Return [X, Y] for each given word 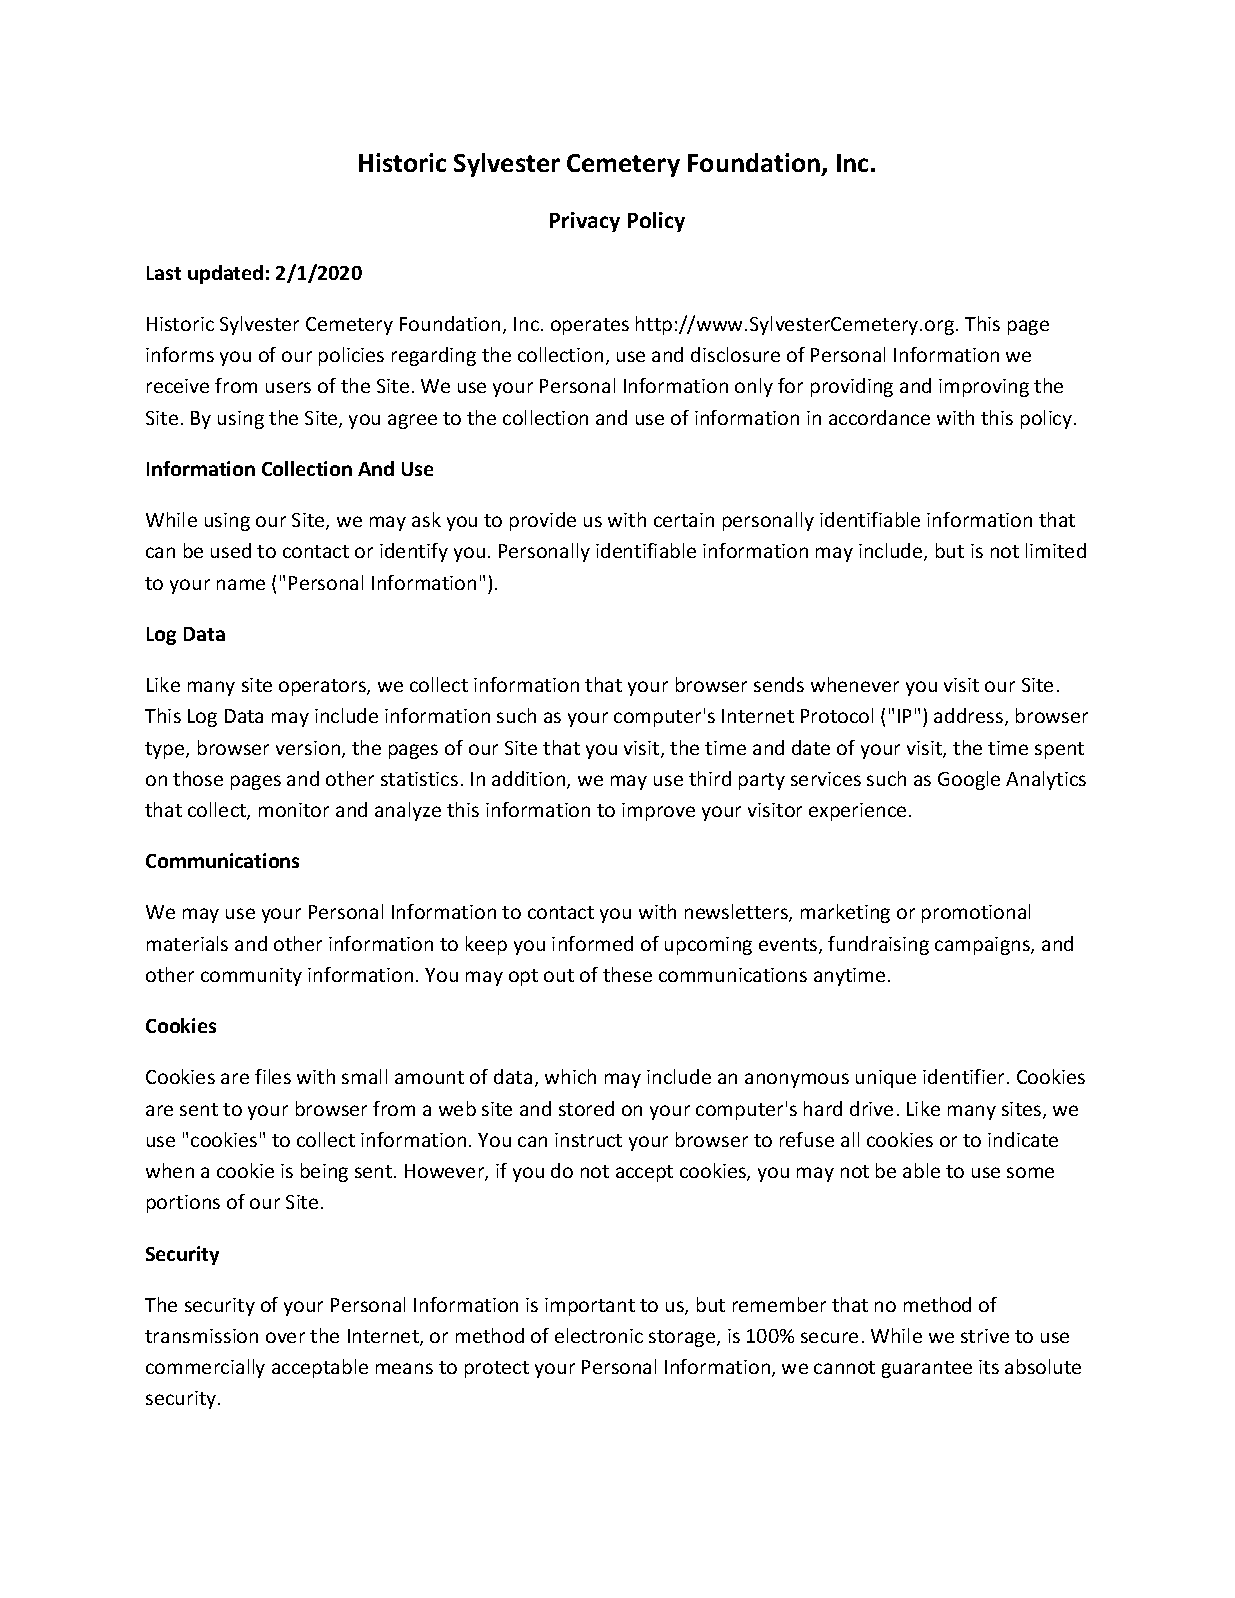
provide [543, 521]
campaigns [983, 946]
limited [1056, 550]
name [241, 584]
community [251, 977]
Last [164, 273]
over [285, 1337]
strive [985, 1336]
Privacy [585, 222]
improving [984, 388]
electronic [599, 1335]
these [627, 974]
